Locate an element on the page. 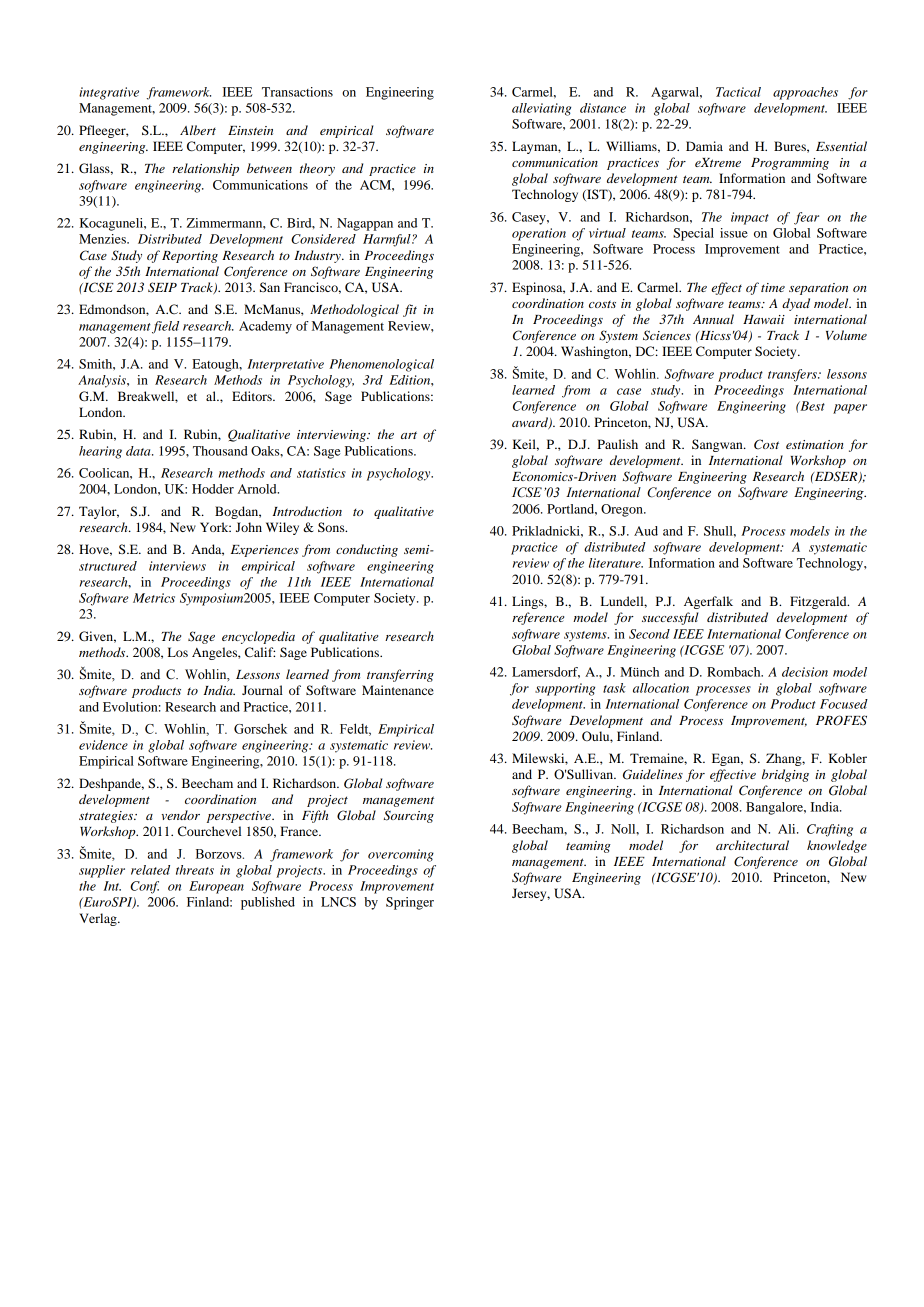 The width and height of the image is (924, 1307). Tactical is located at coordinates (738, 92).
